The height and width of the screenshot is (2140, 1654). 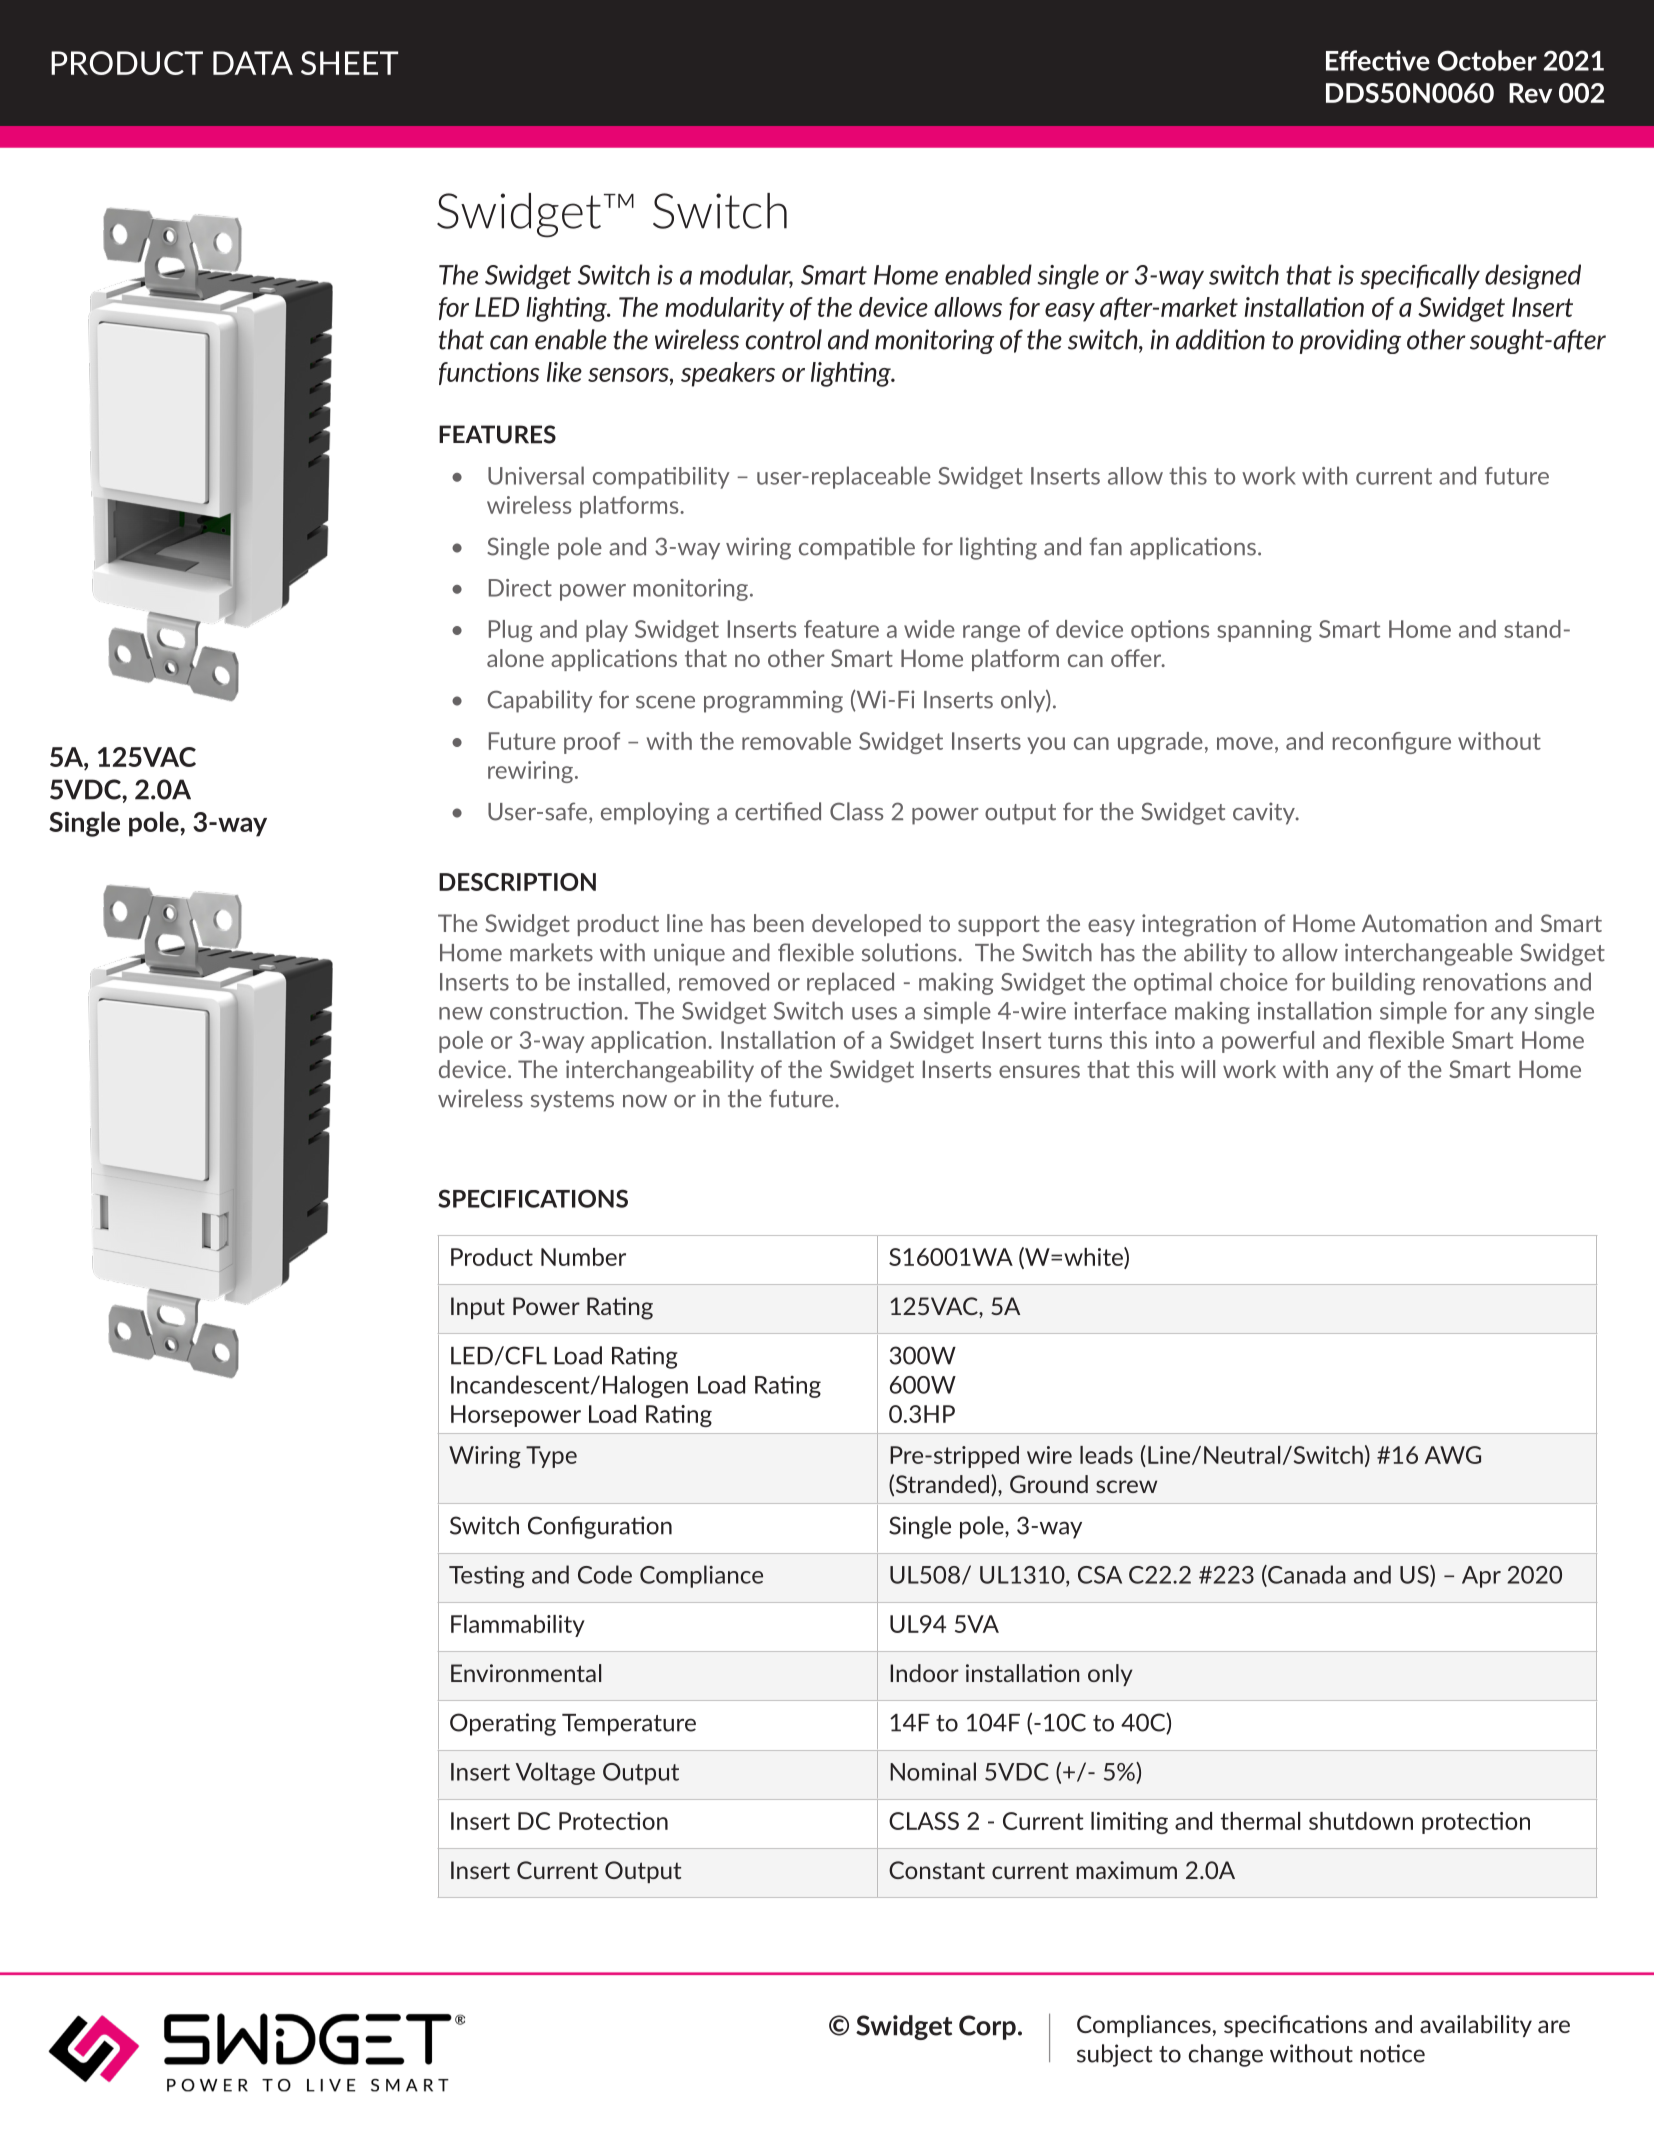 I want to click on Effective, so click(x=1378, y=60).
